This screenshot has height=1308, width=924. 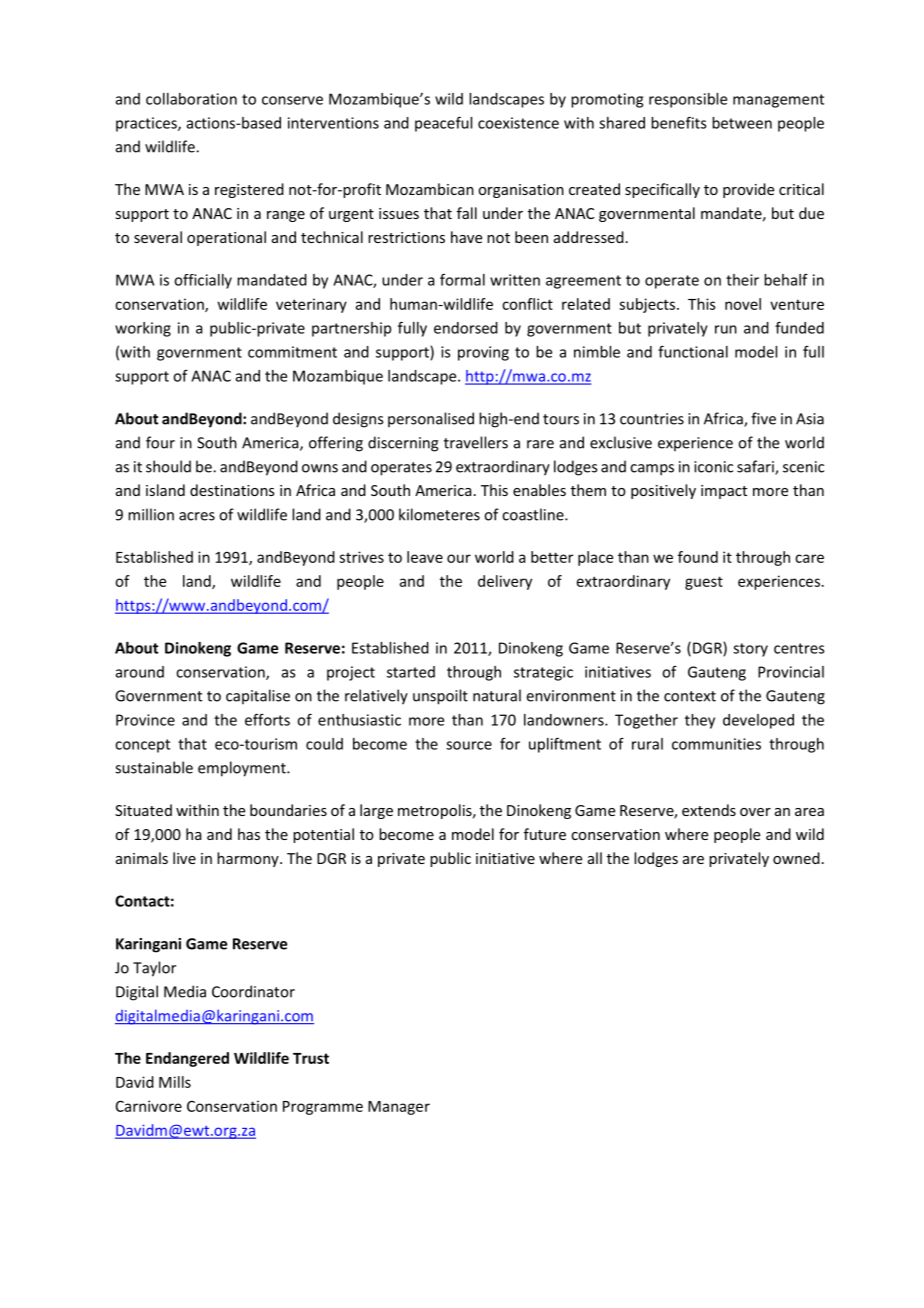 I want to click on Endangered, so click(x=187, y=1059).
